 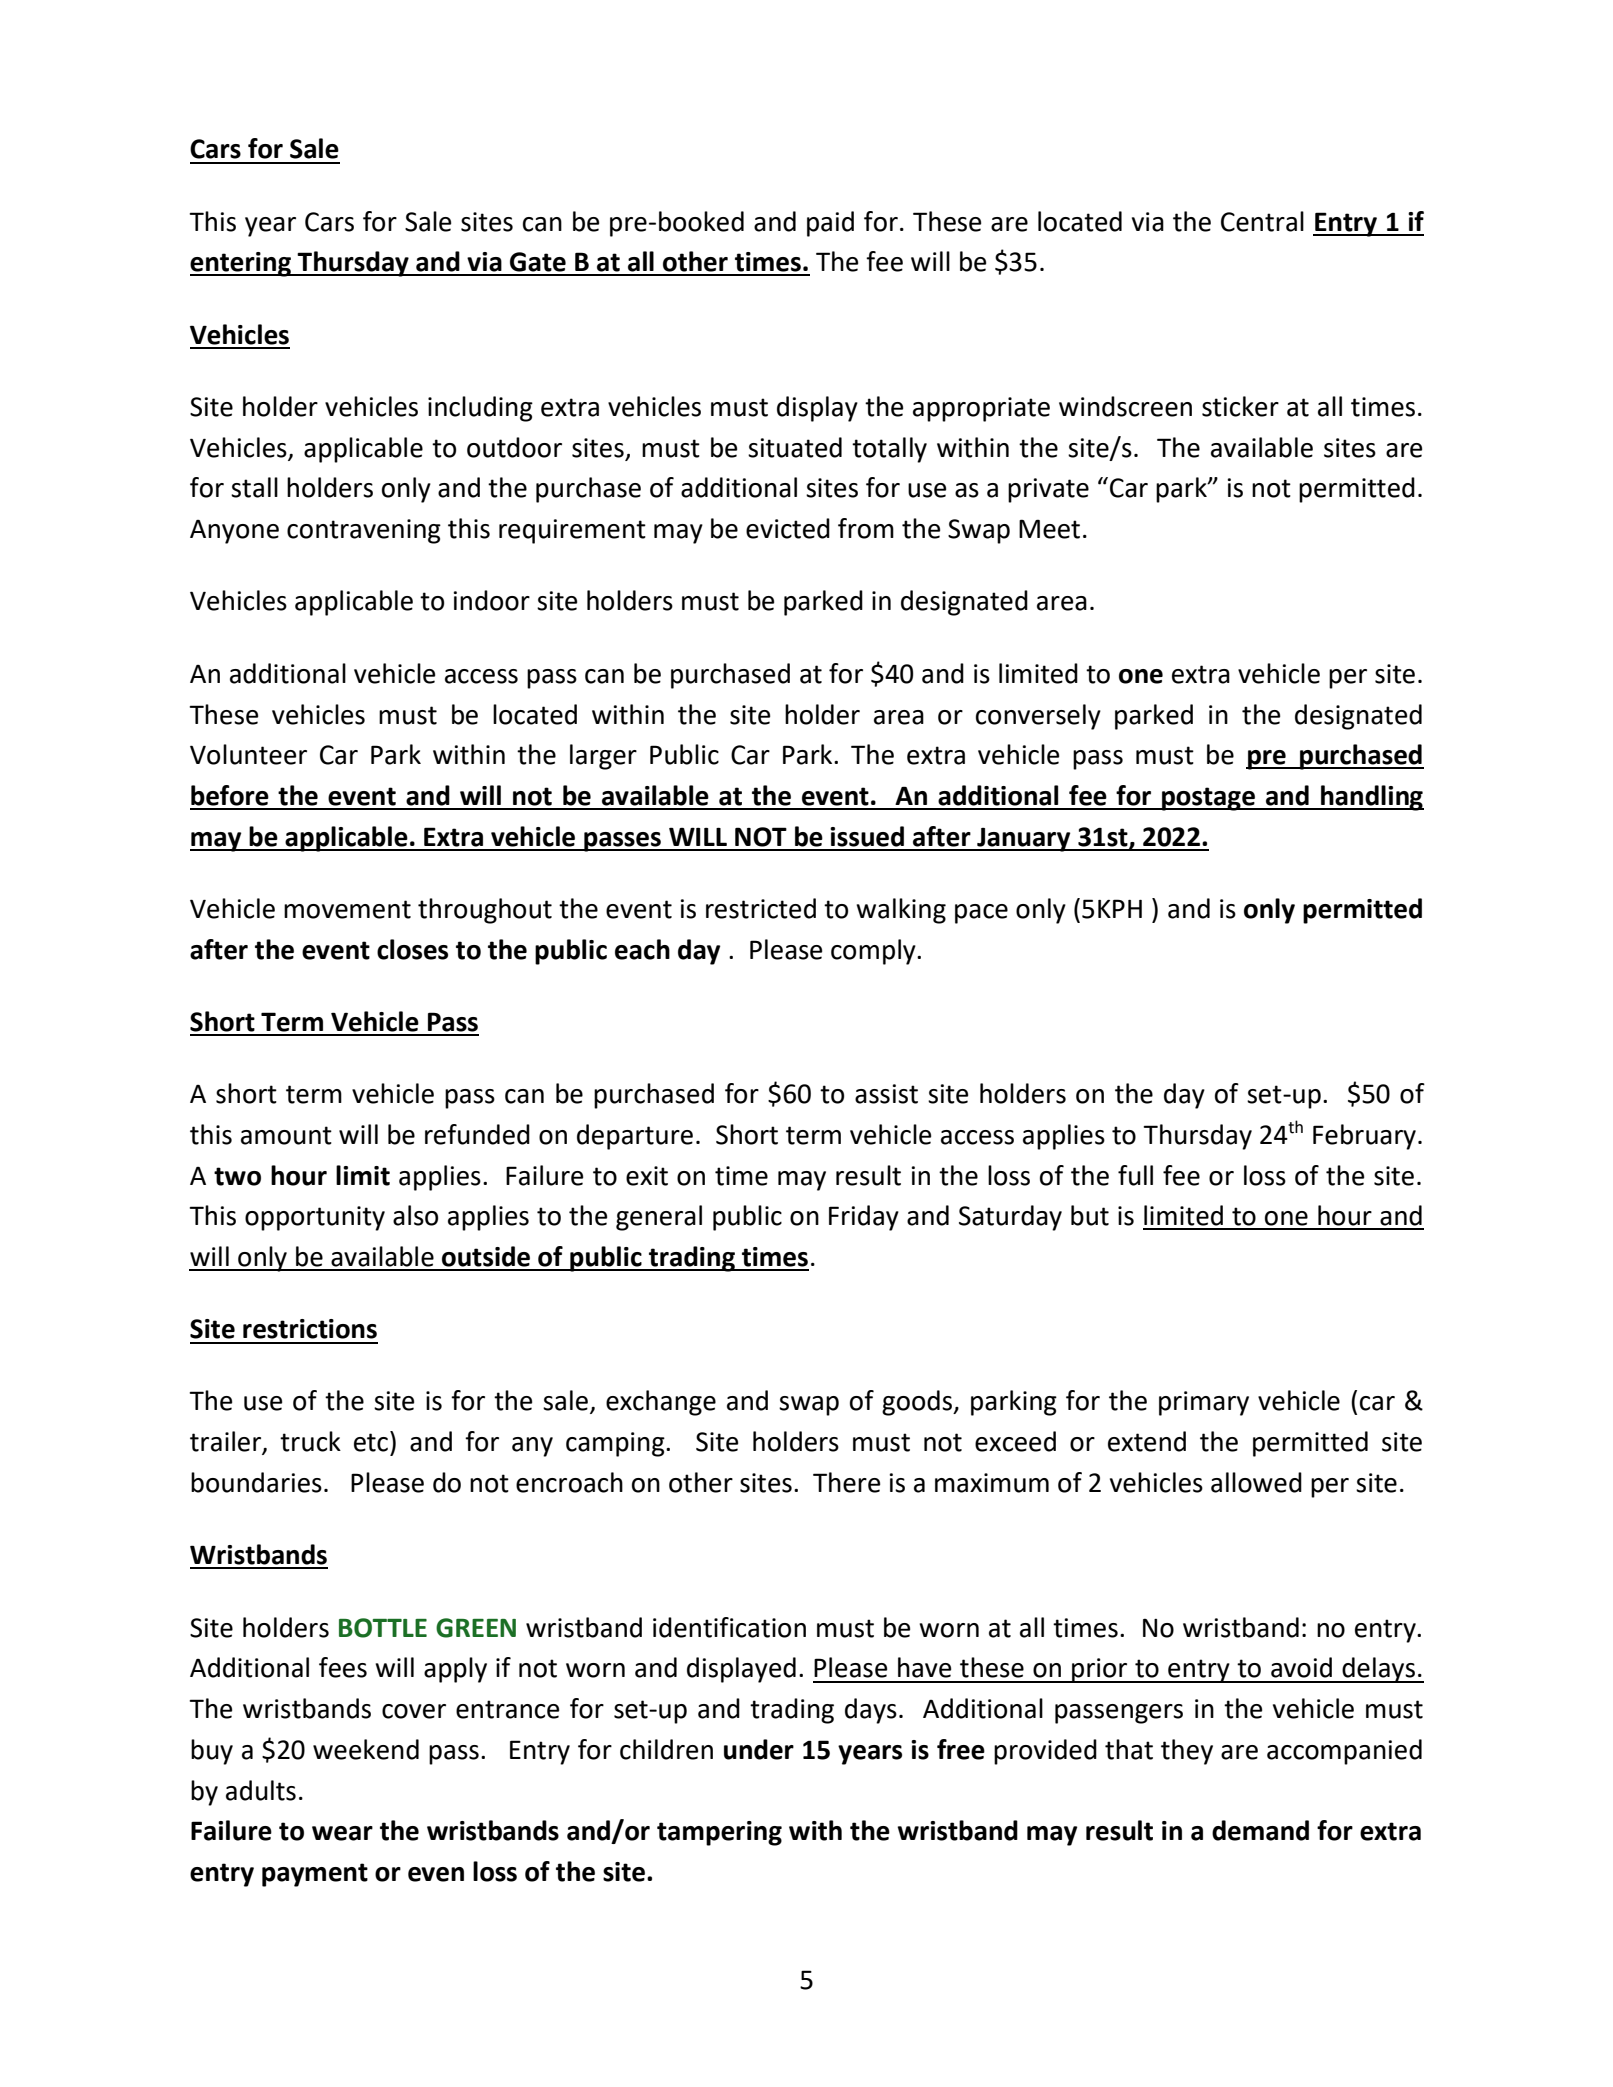 I want to click on There, so click(x=846, y=1482).
